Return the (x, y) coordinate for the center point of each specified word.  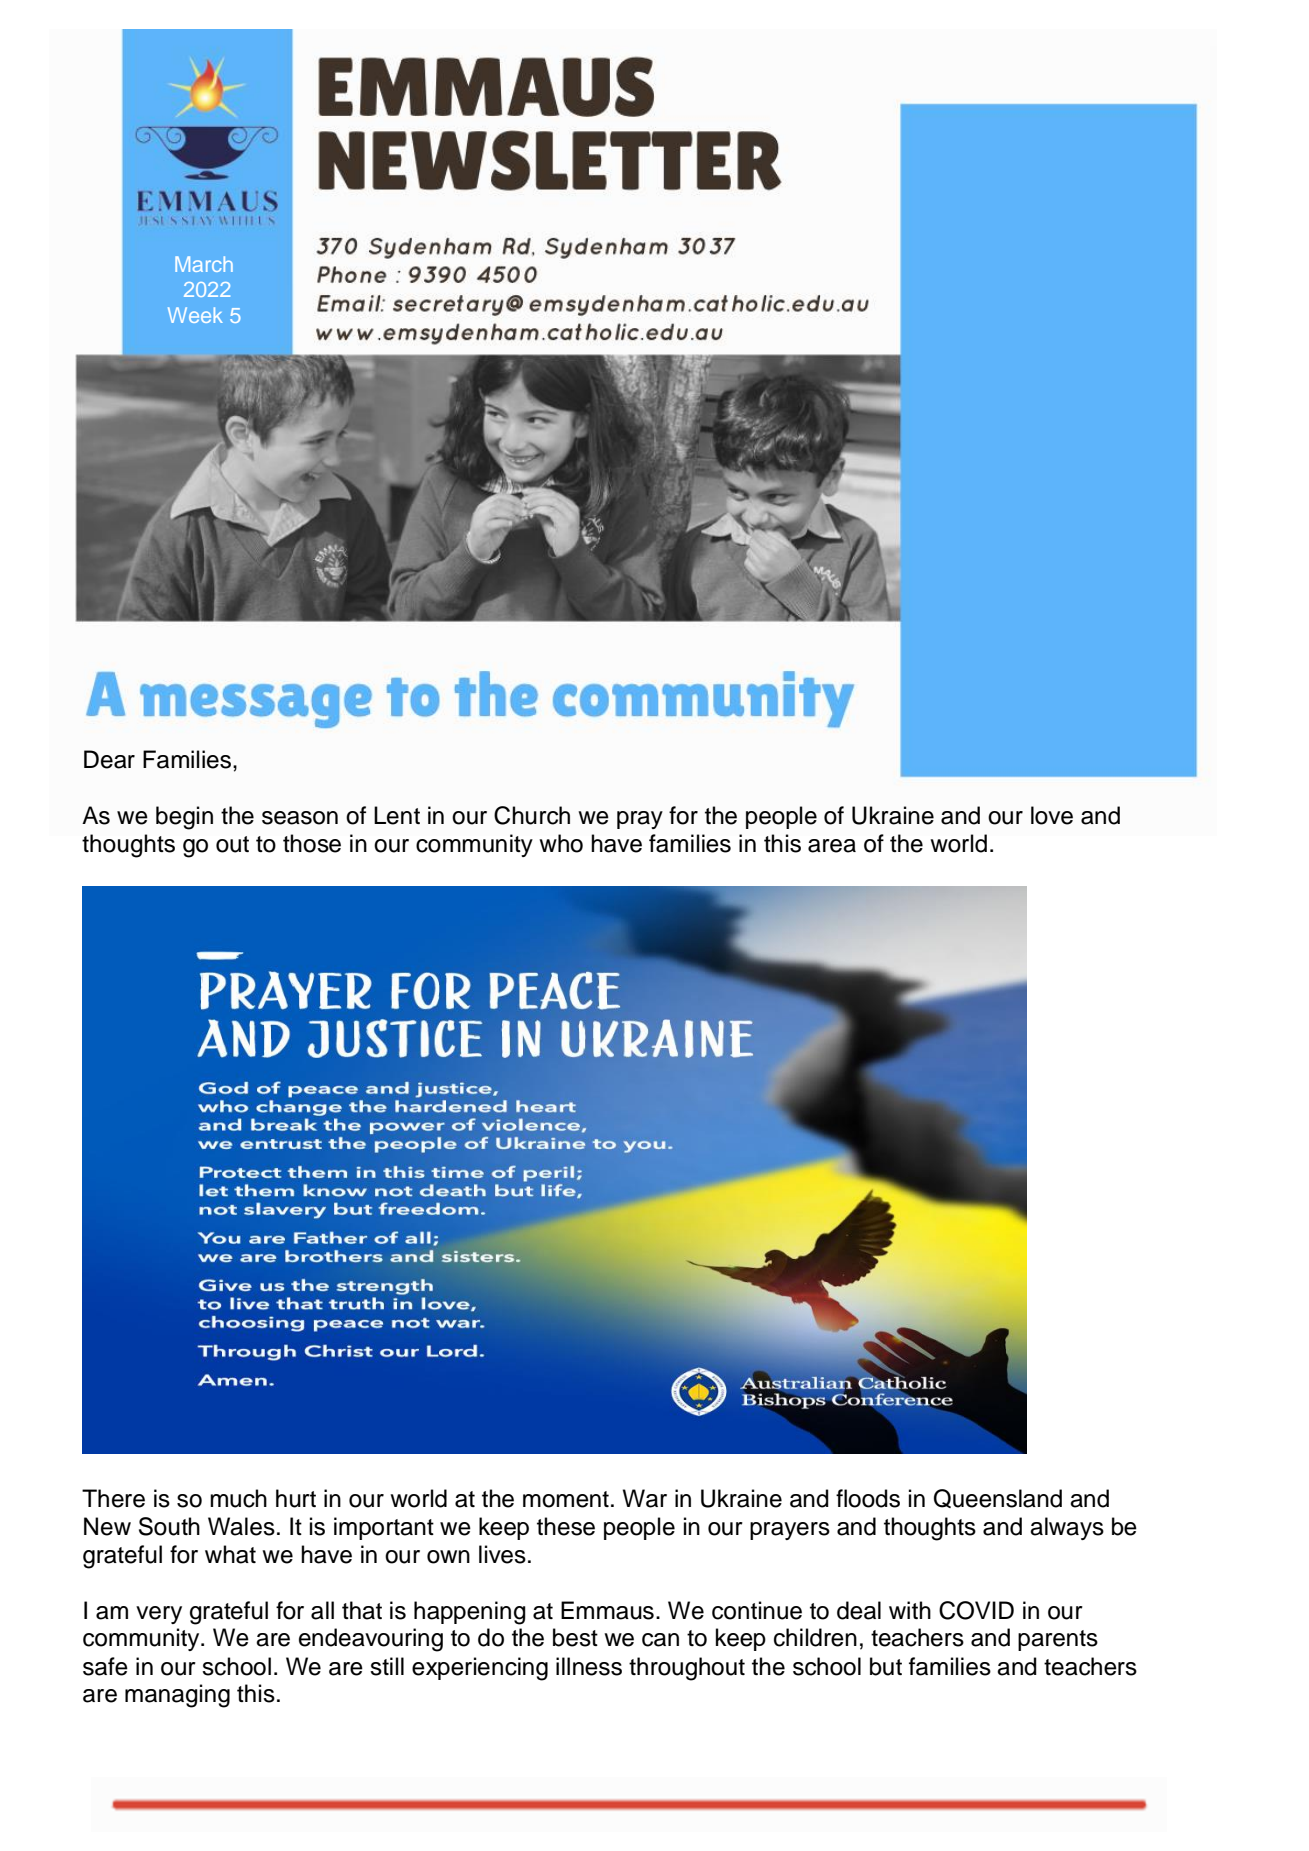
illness (589, 1666)
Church (532, 815)
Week (195, 315)
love (1052, 815)
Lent (397, 815)
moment (566, 1499)
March (204, 264)
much (238, 1498)
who (561, 843)
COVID (976, 1610)
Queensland (998, 1498)
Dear (109, 759)
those (312, 843)
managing (177, 1696)
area (832, 846)
